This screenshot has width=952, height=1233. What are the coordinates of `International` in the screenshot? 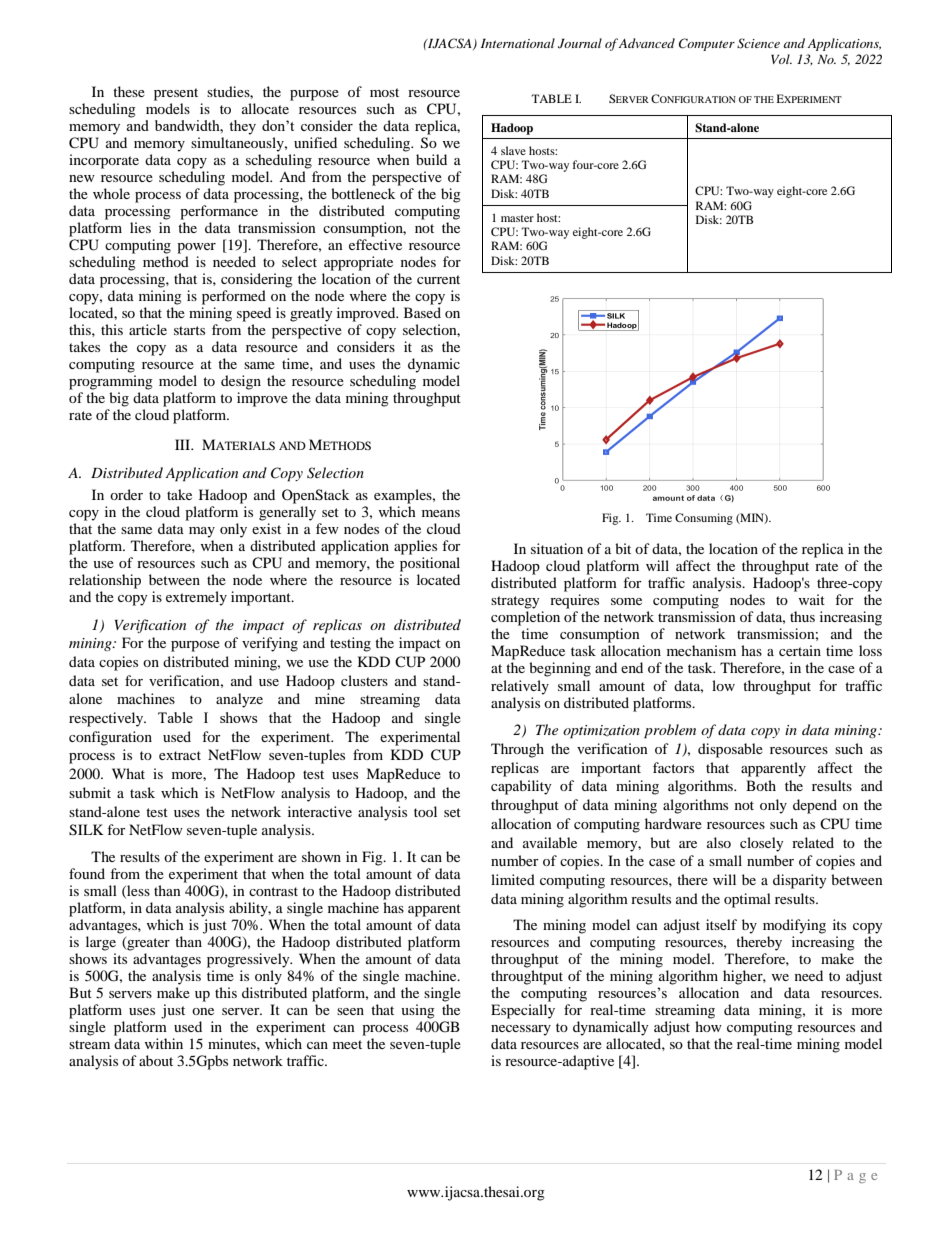 It's located at (518, 43).
